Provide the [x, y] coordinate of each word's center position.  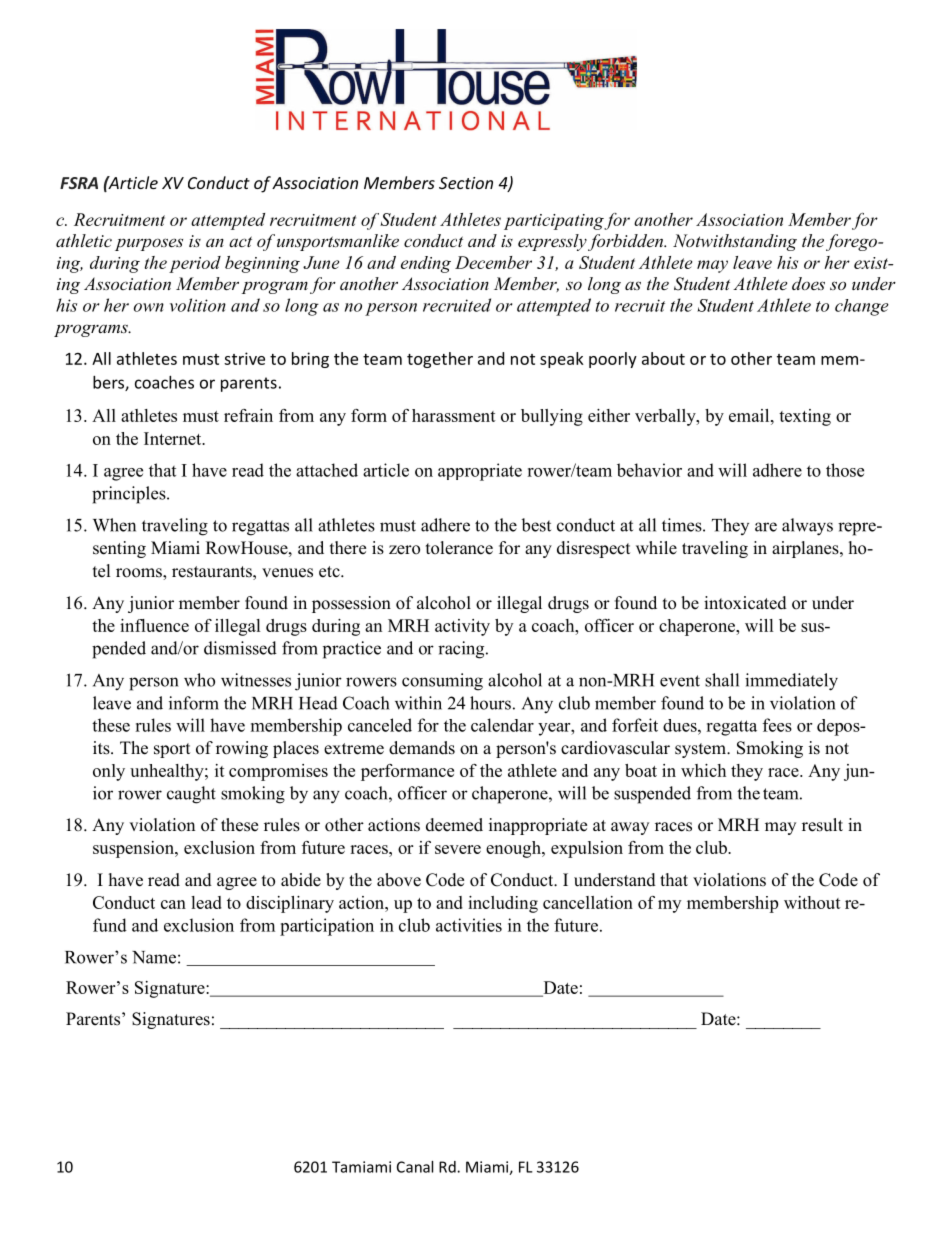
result [822, 825]
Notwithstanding [735, 242]
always [807, 527]
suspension [134, 849]
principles [130, 495]
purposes [149, 244]
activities [469, 925]
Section [466, 183]
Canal [415, 1167]
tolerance [459, 548]
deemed [454, 825]
